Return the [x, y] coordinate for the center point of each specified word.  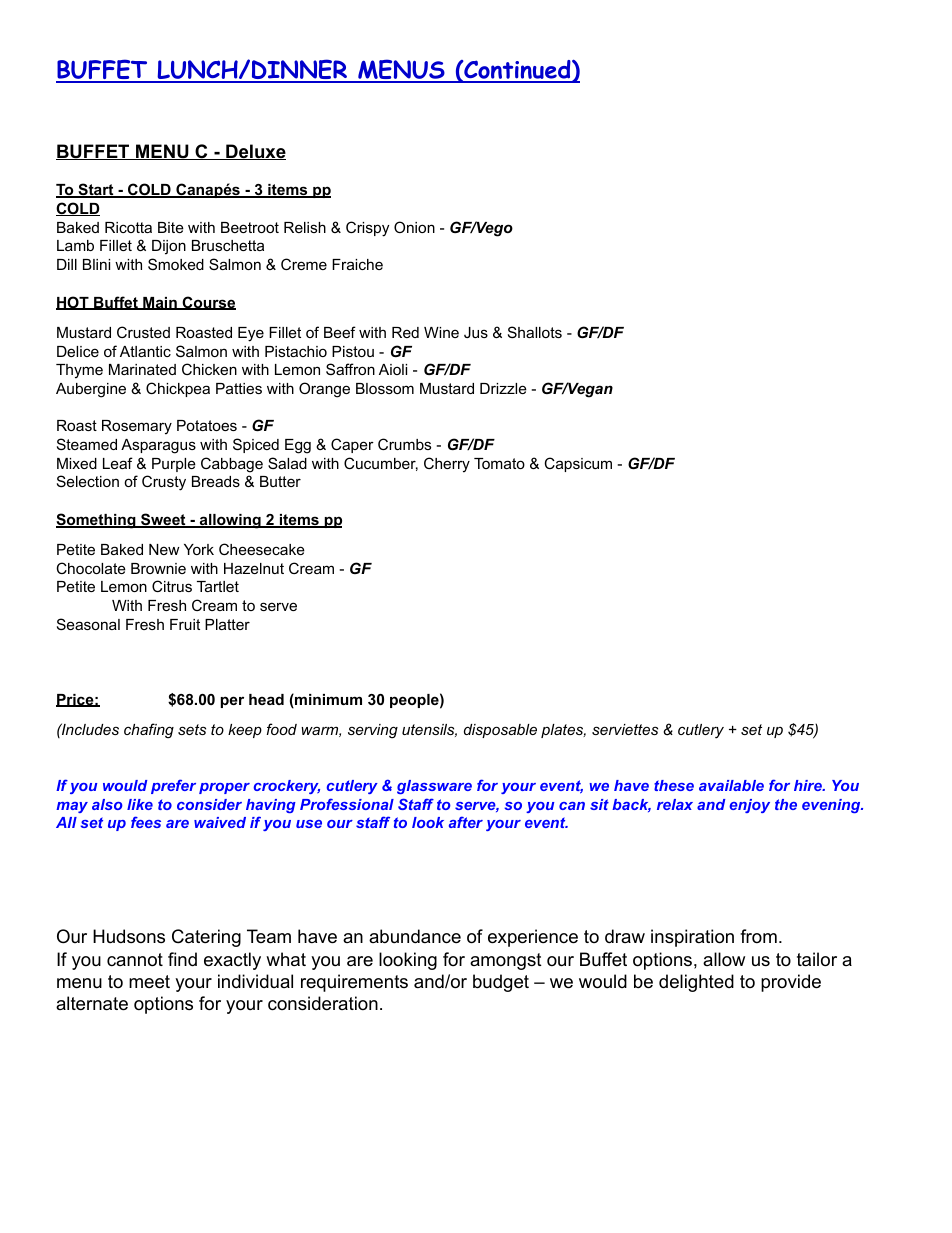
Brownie [158, 568]
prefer [173, 786]
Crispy [367, 229]
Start [96, 190]
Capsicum [578, 464]
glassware [434, 787]
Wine [441, 332]
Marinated [142, 369]
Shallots [535, 332]
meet [149, 982]
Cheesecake [262, 549]
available [731, 785]
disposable [500, 731]
